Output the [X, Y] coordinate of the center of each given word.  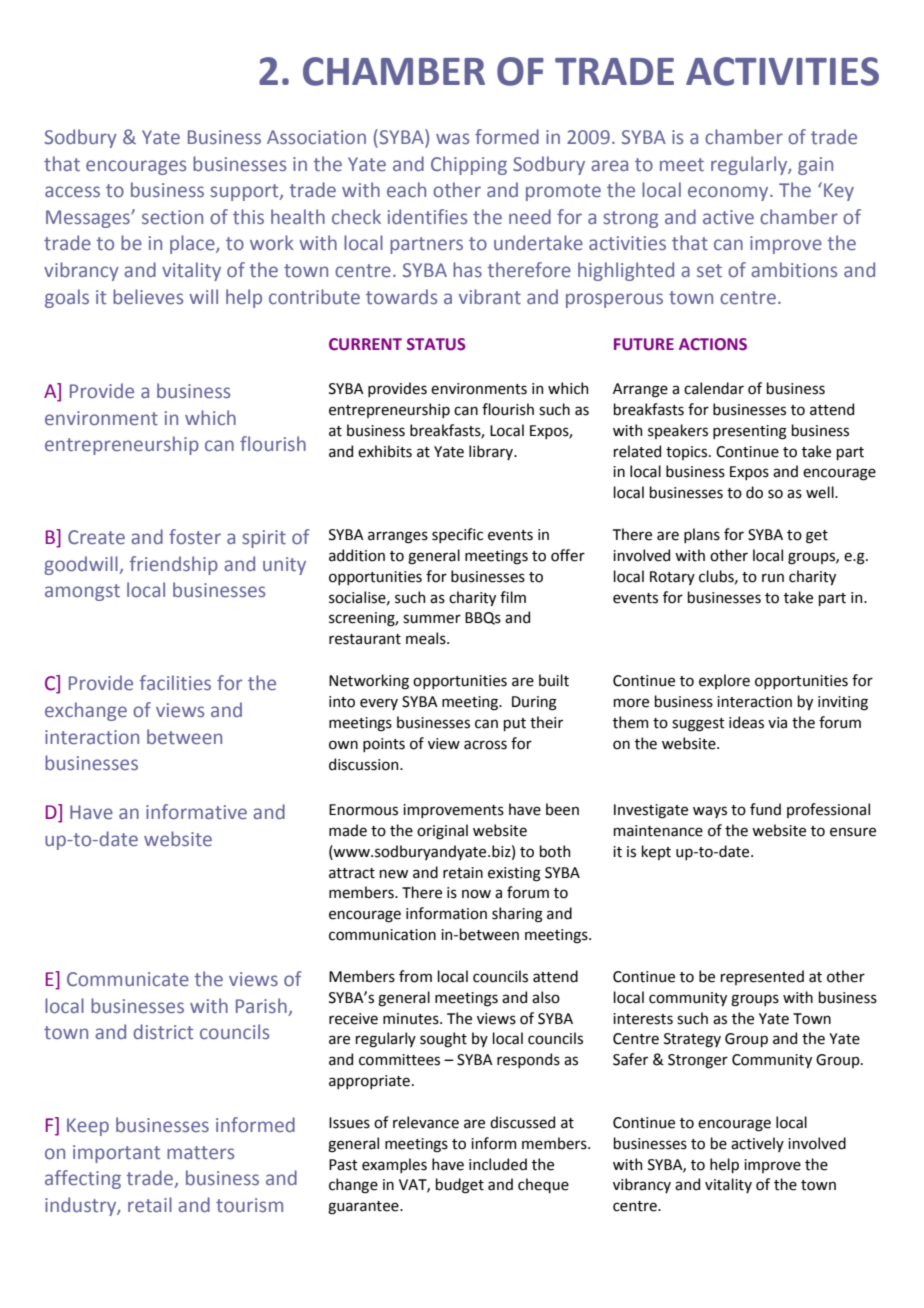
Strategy [692, 1040]
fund [765, 809]
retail [150, 1205]
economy [729, 193]
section [172, 217]
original [442, 832]
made [348, 830]
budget [460, 1186]
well [821, 492]
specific [457, 535]
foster [195, 537]
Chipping [469, 165]
